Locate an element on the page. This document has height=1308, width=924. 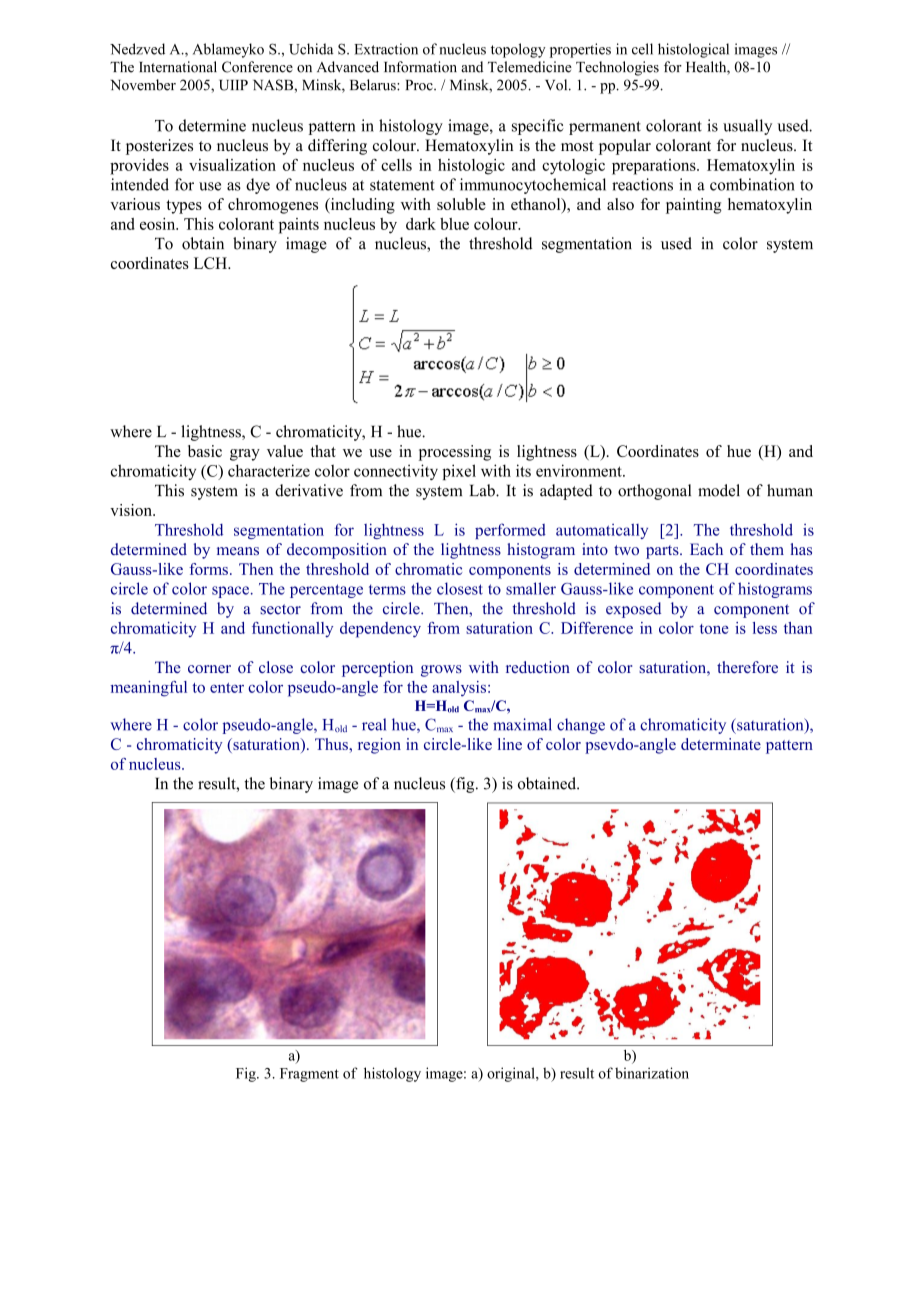
therefore is located at coordinates (747, 667).
